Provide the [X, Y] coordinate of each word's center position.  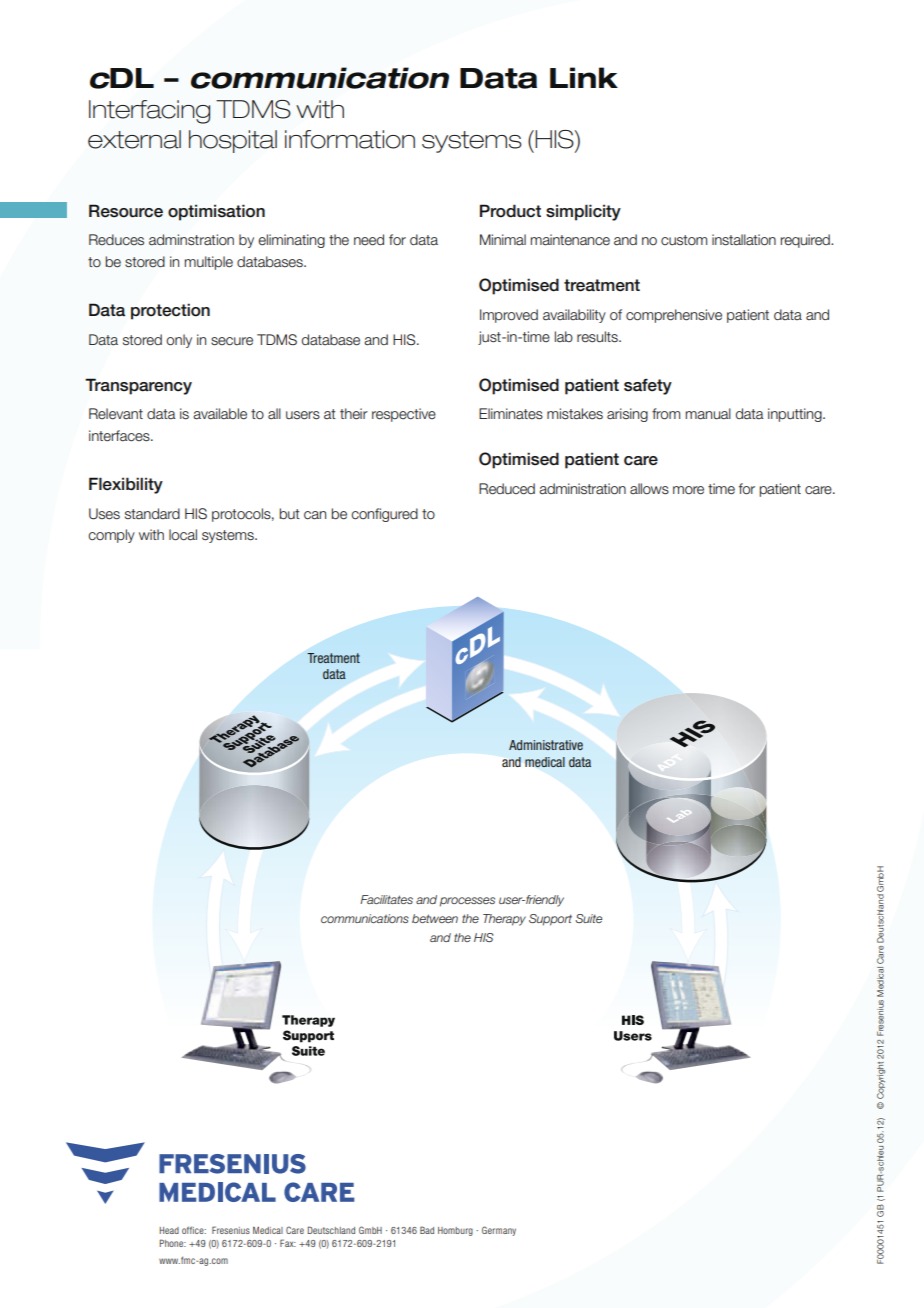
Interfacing [149, 112]
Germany [499, 1231]
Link [584, 77]
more [688, 490]
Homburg [455, 1231]
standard [152, 513]
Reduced [507, 489]
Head [169, 1230]
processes [467, 902]
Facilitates [386, 899]
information [350, 139]
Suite [588, 918]
